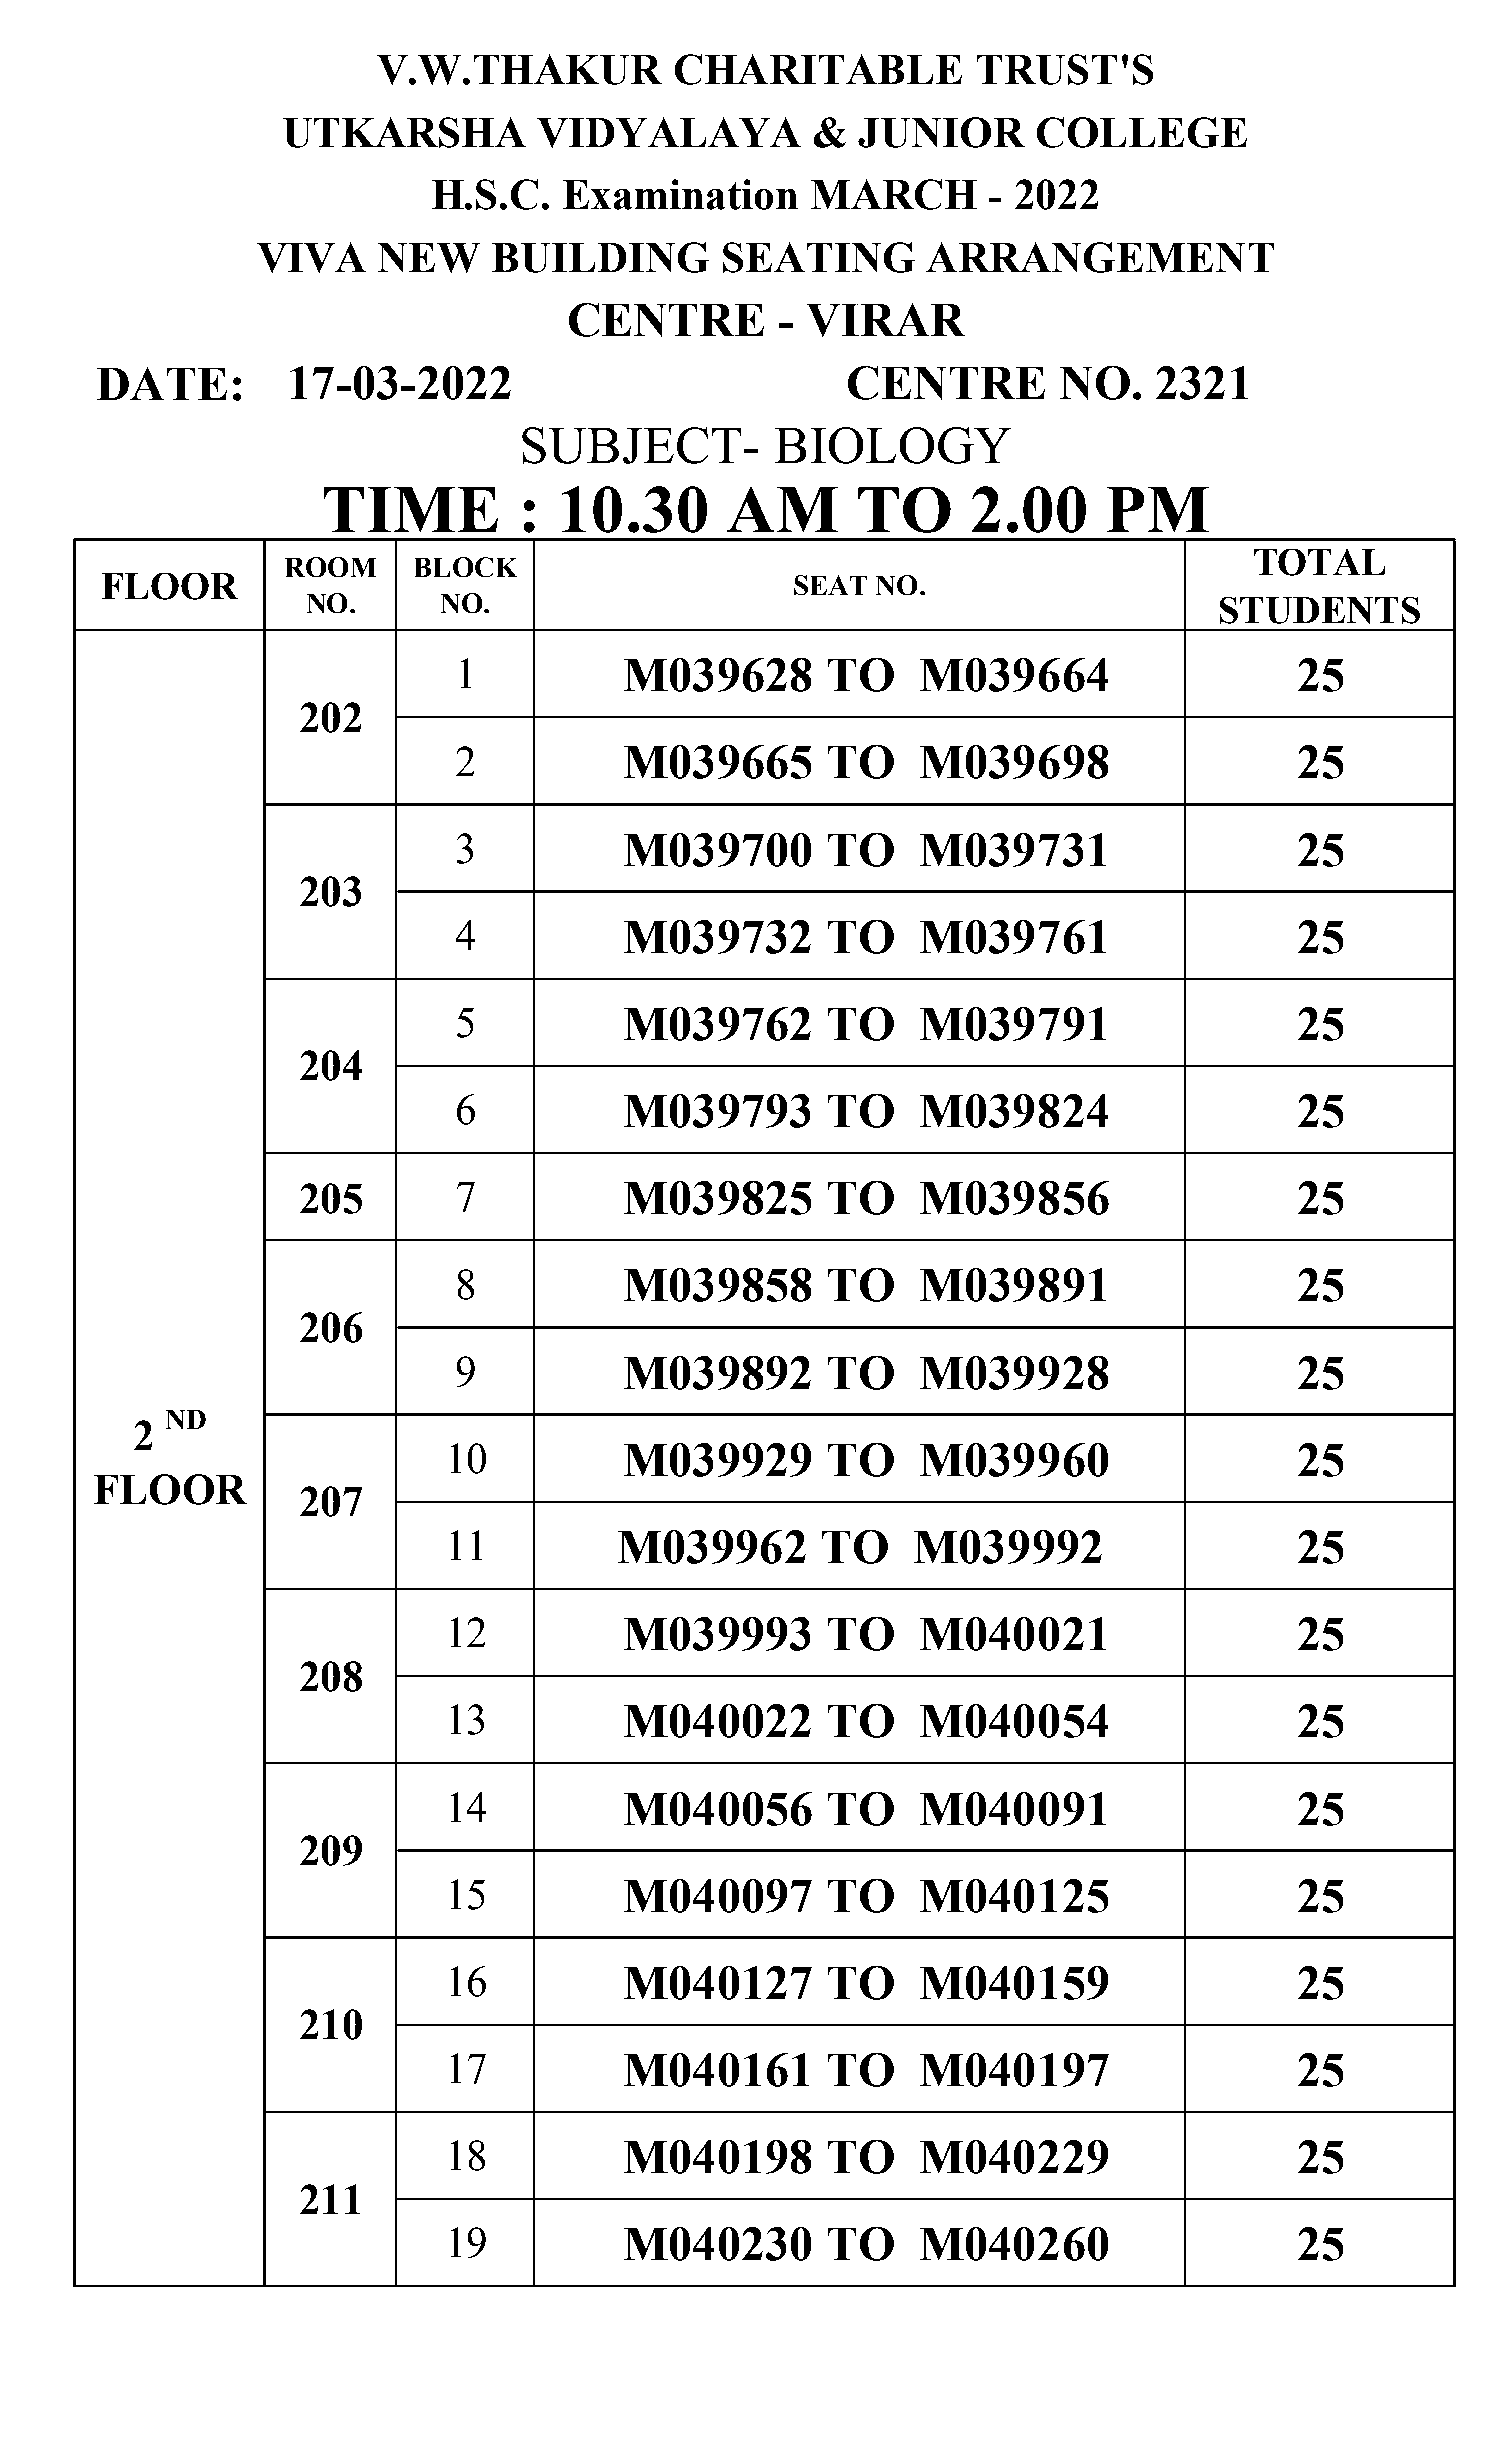 Image resolution: width=1487 pixels, height=2449 pixels. I want to click on STUDENTS, so click(1320, 610).
